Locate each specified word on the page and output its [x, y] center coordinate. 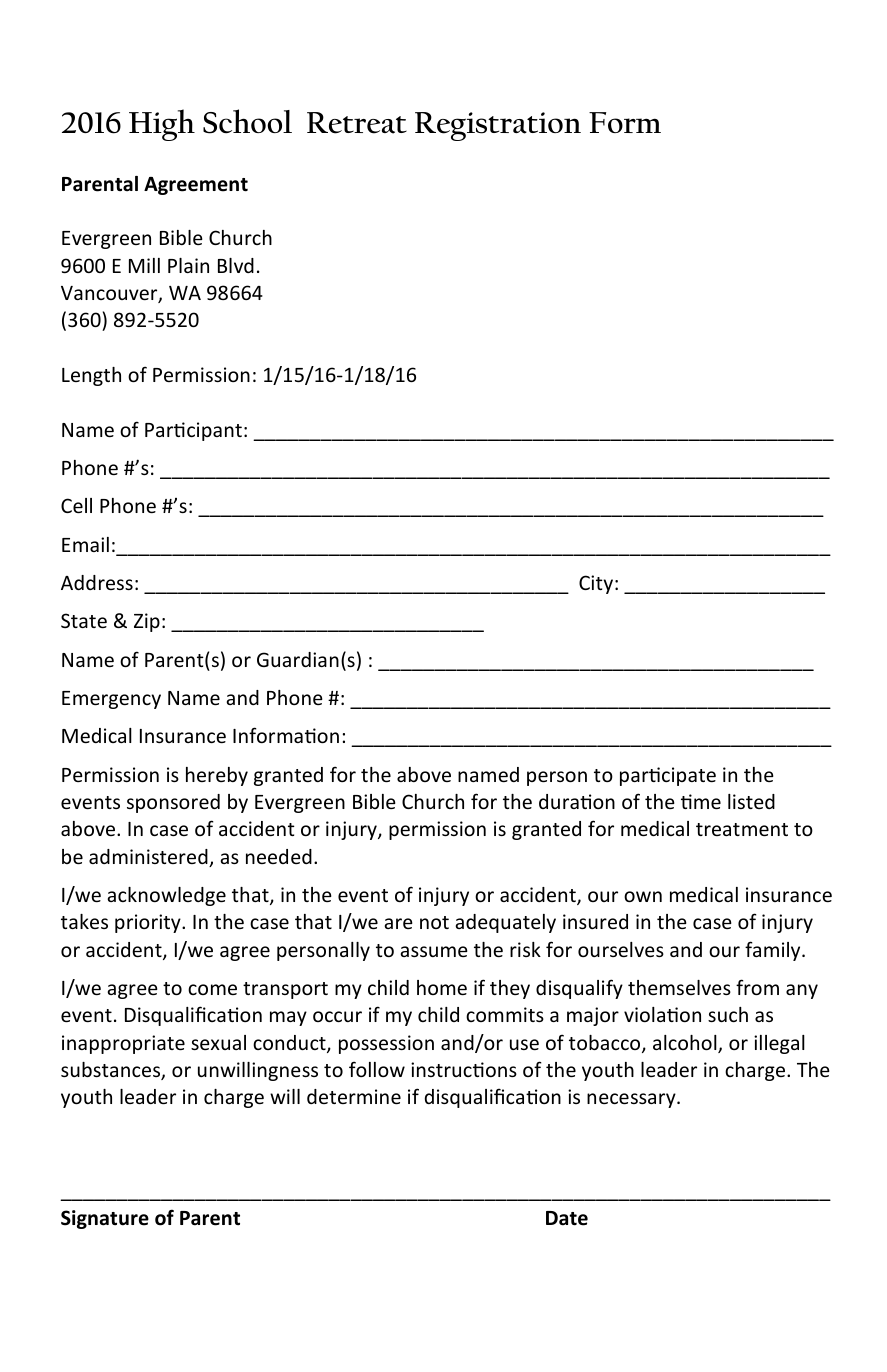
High [162, 125]
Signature [105, 1219]
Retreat [357, 123]
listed [751, 801]
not [434, 922]
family [774, 951]
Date [567, 1218]
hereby [217, 776]
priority [149, 923]
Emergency [111, 700]
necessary [632, 1100]
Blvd [236, 265]
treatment [742, 829]
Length [91, 376]
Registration [498, 126]
